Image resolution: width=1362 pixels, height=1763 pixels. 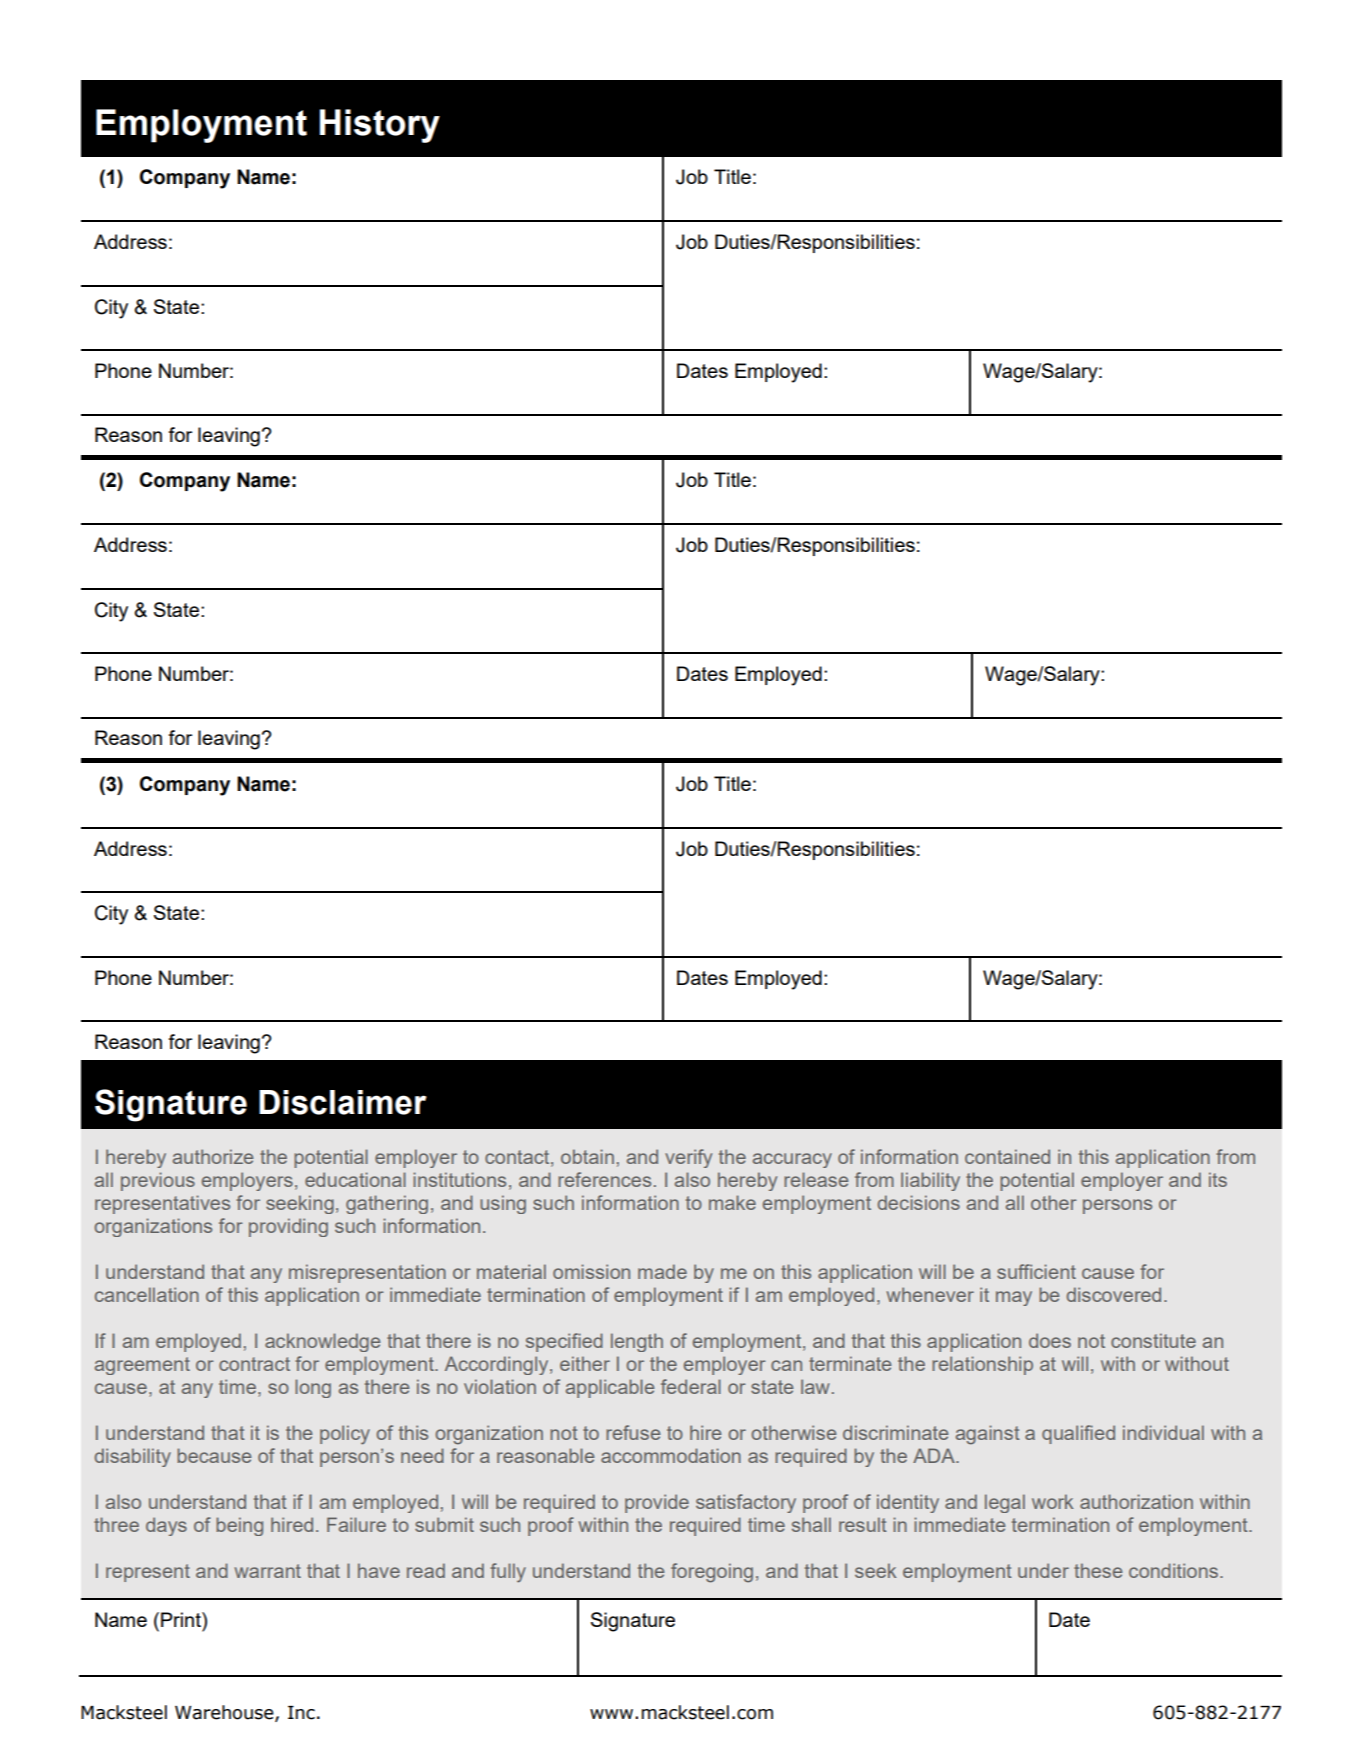 What do you see at coordinates (1218, 1179) in the screenshot?
I see `its` at bounding box center [1218, 1179].
